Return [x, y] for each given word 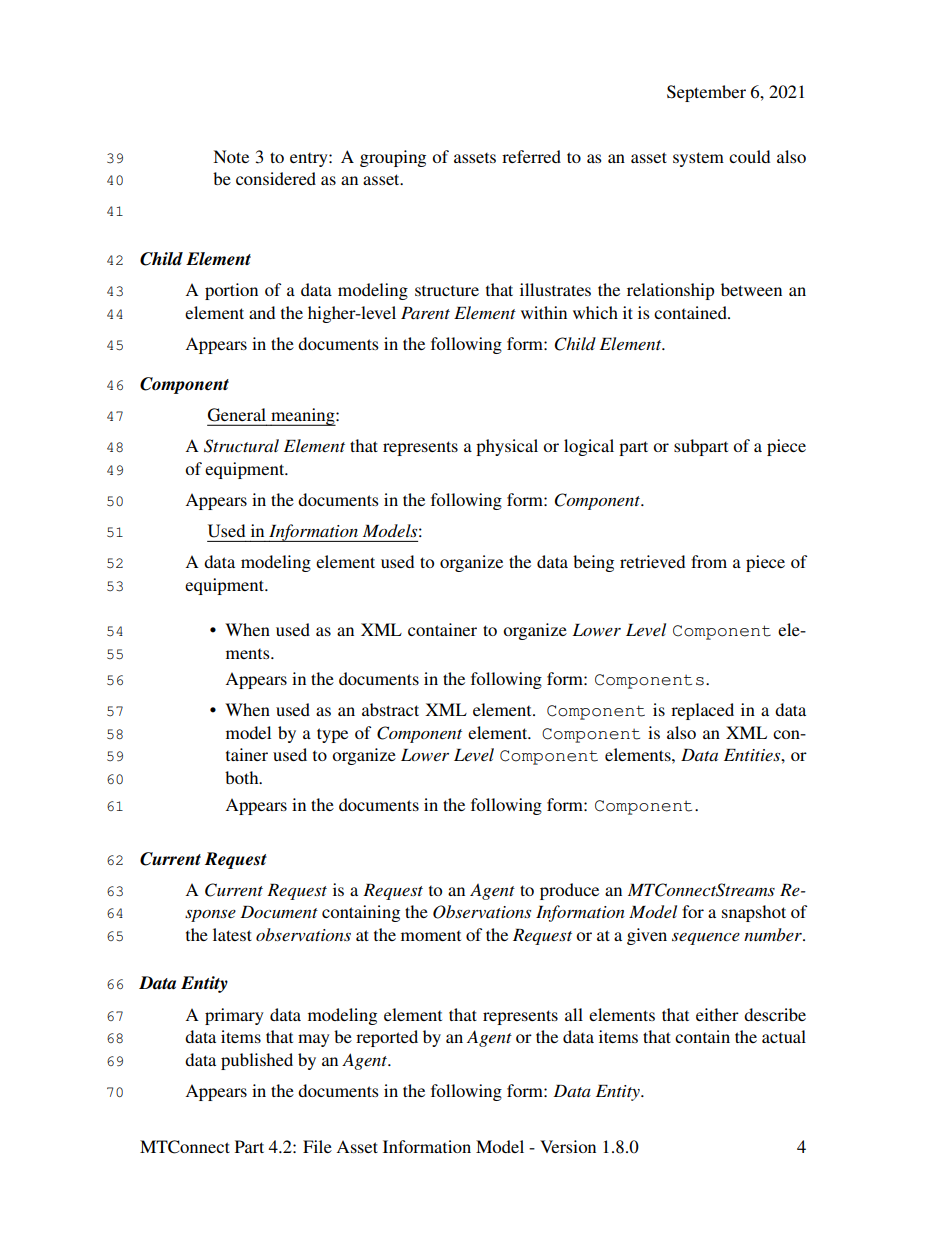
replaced [702, 711]
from [709, 561]
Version [568, 1146]
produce [569, 891]
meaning [303, 417]
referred [531, 156]
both [243, 777]
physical [507, 447]
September [706, 93]
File [317, 1146]
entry [310, 160]
